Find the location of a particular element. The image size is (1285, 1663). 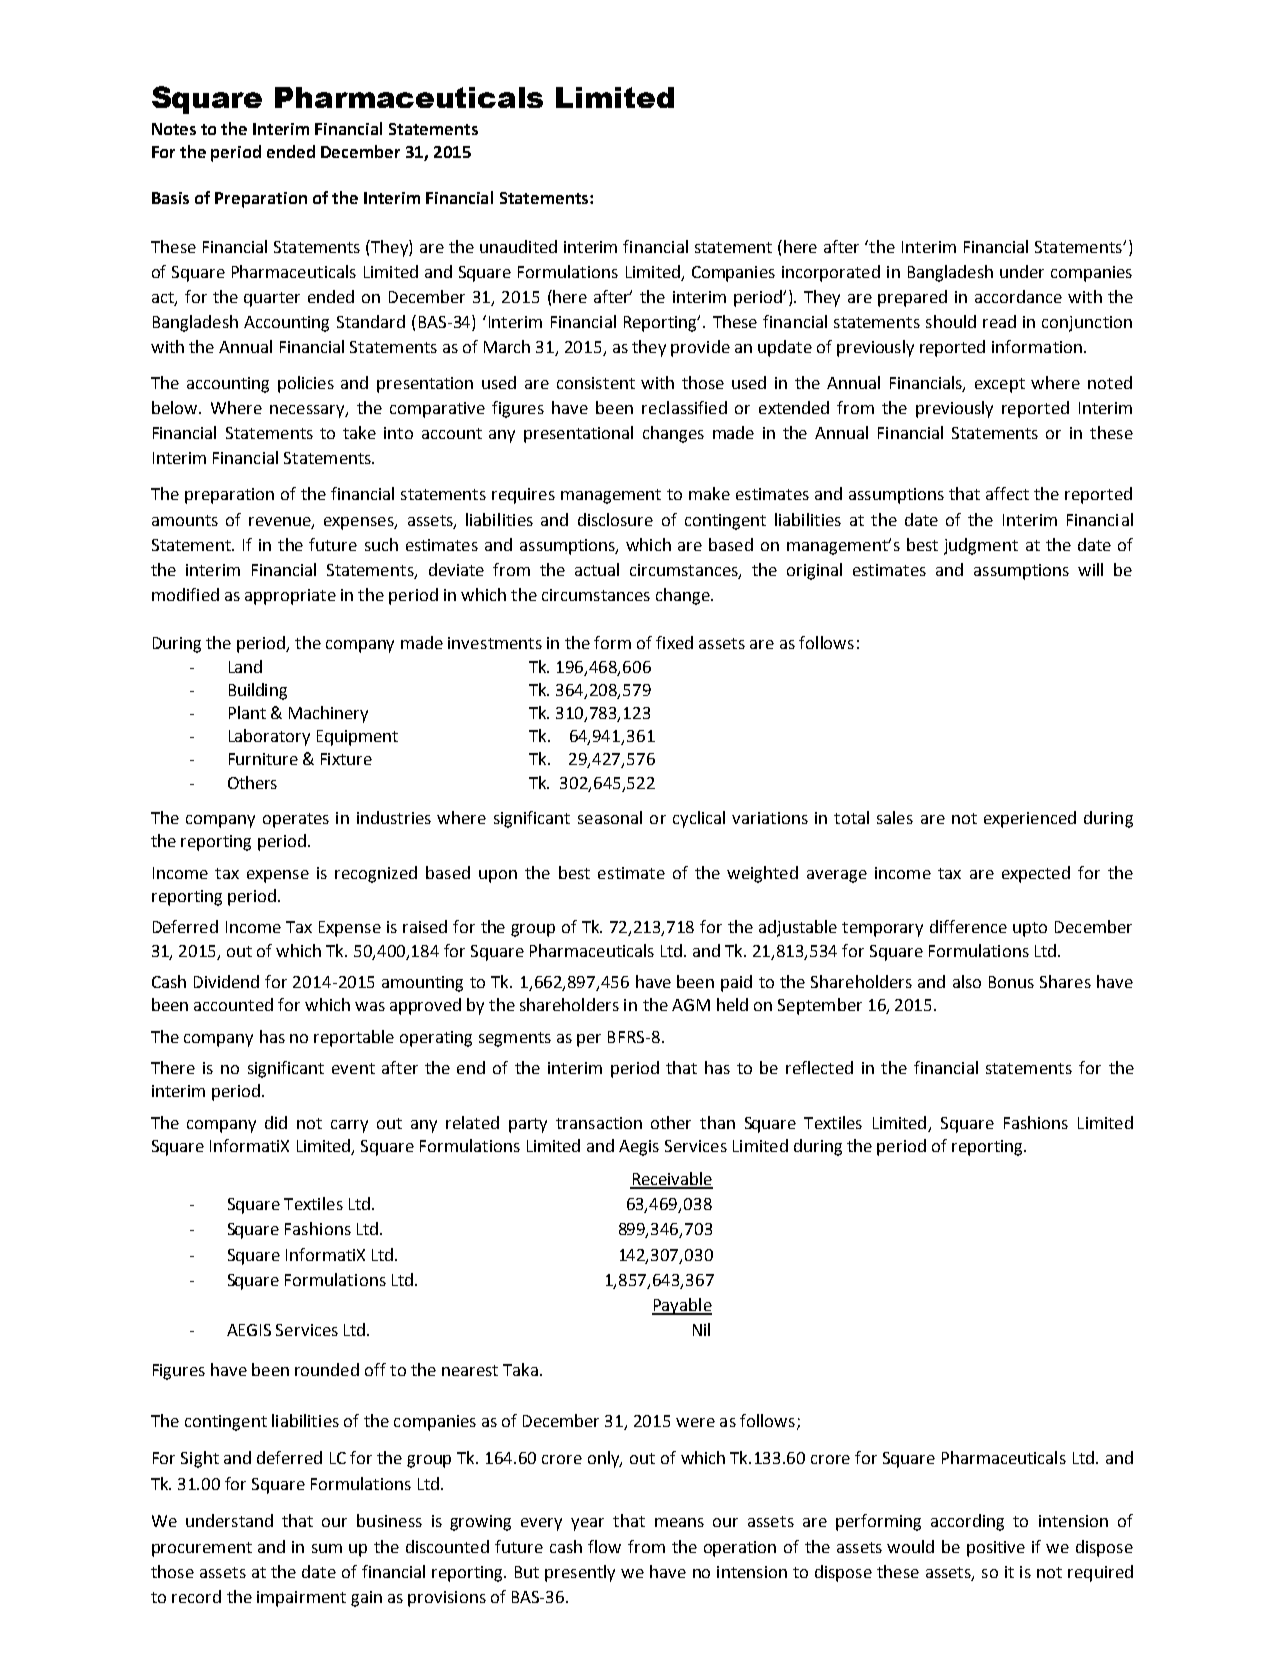

impairment is located at coordinates (301, 1599).
